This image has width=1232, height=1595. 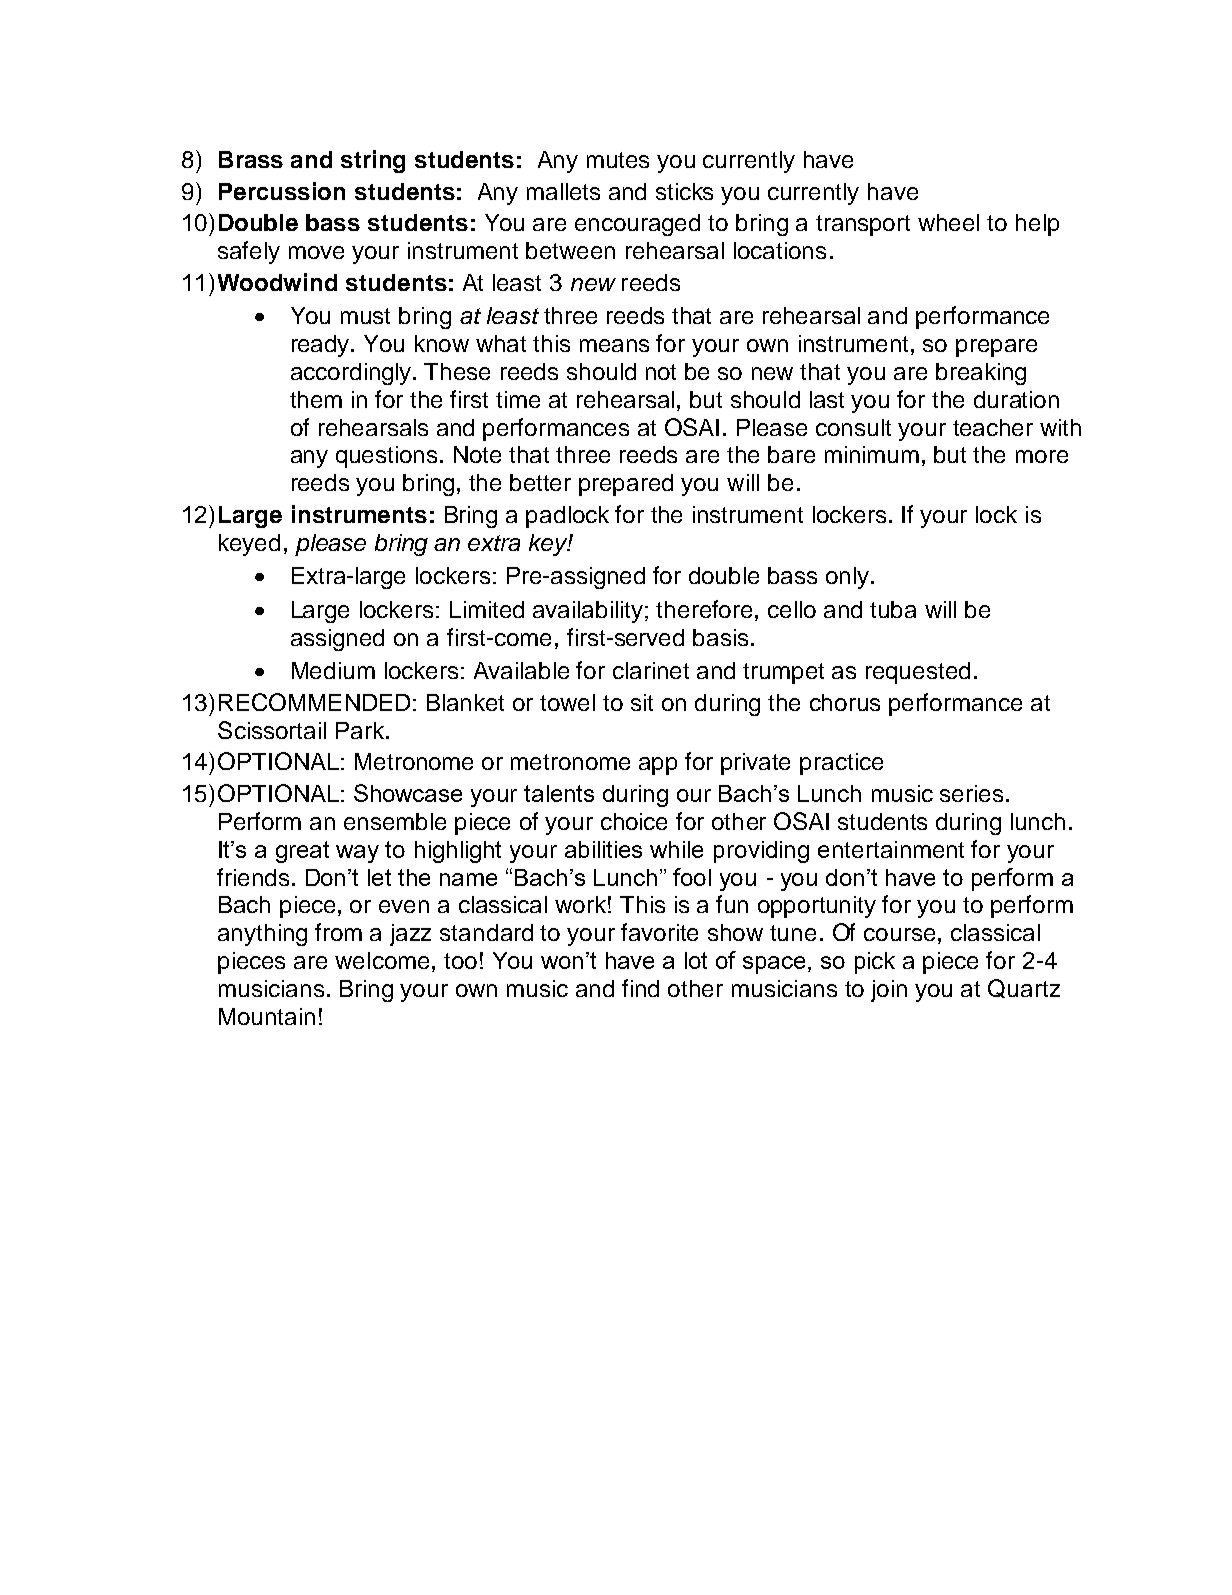 I want to click on basis, so click(x=720, y=637).
